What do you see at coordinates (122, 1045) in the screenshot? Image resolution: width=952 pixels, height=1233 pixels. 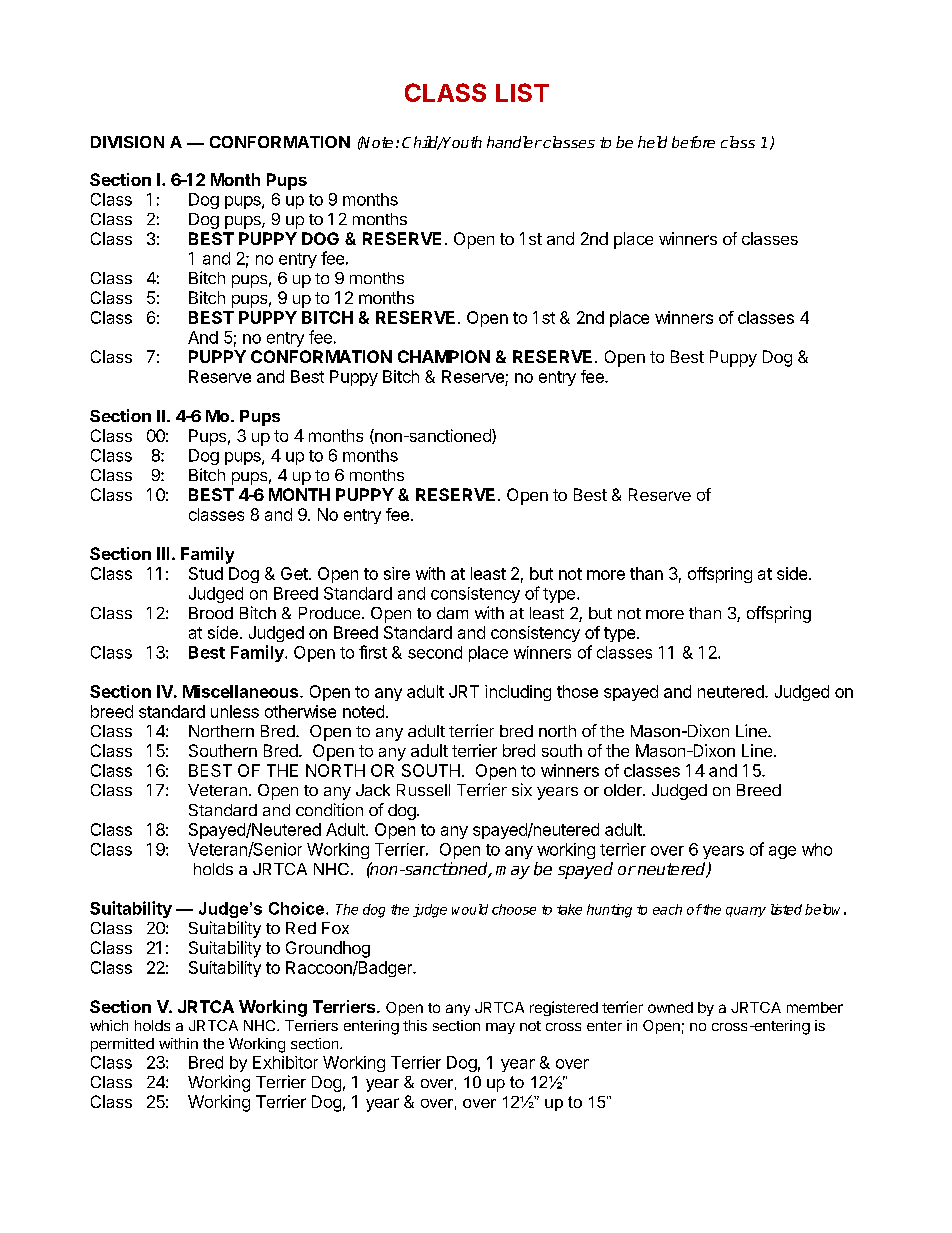 I see `permitted` at bounding box center [122, 1045].
